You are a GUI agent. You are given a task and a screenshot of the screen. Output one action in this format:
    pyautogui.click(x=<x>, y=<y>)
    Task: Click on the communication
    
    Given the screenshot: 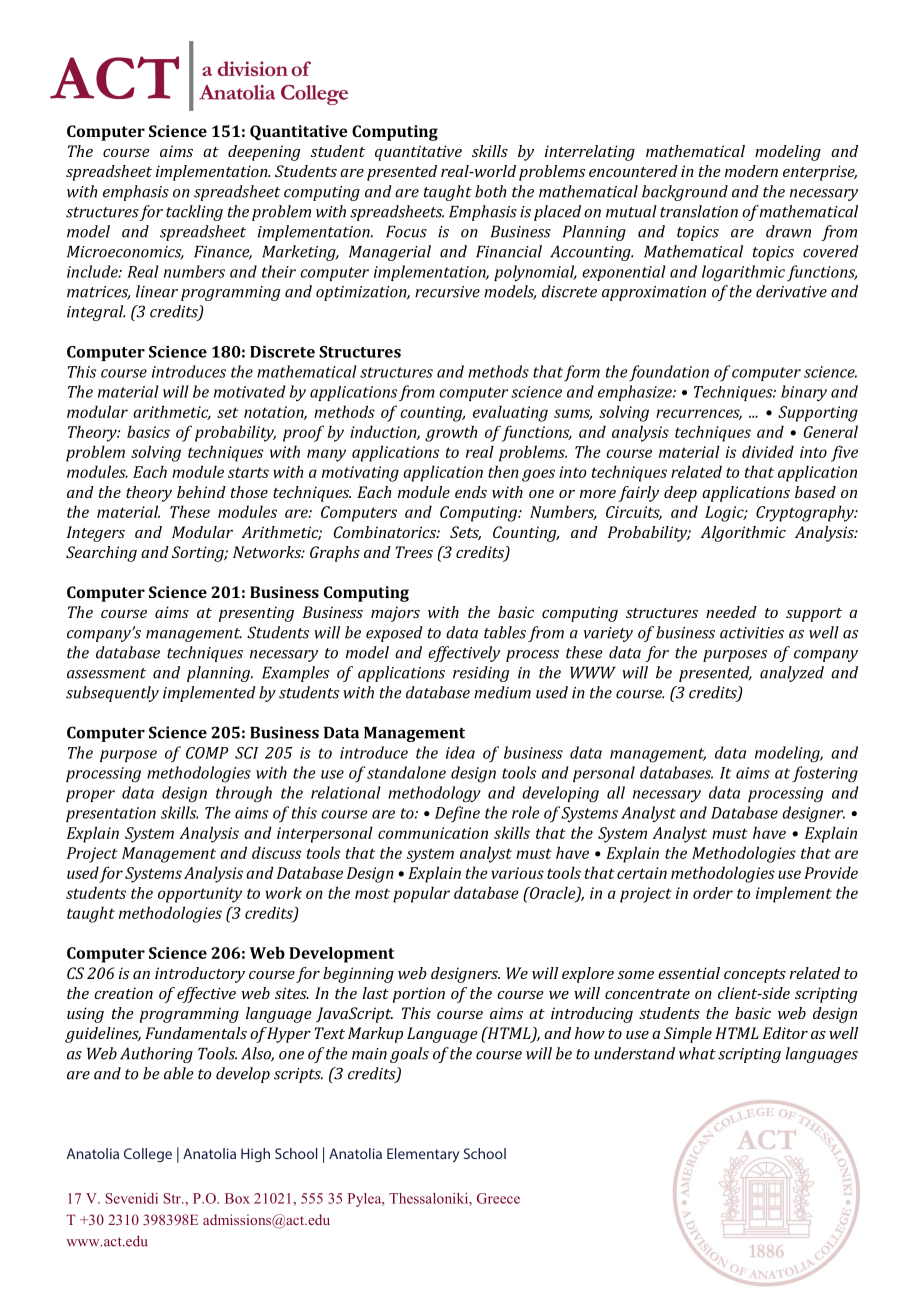 What is the action you would take?
    pyautogui.click(x=433, y=833)
